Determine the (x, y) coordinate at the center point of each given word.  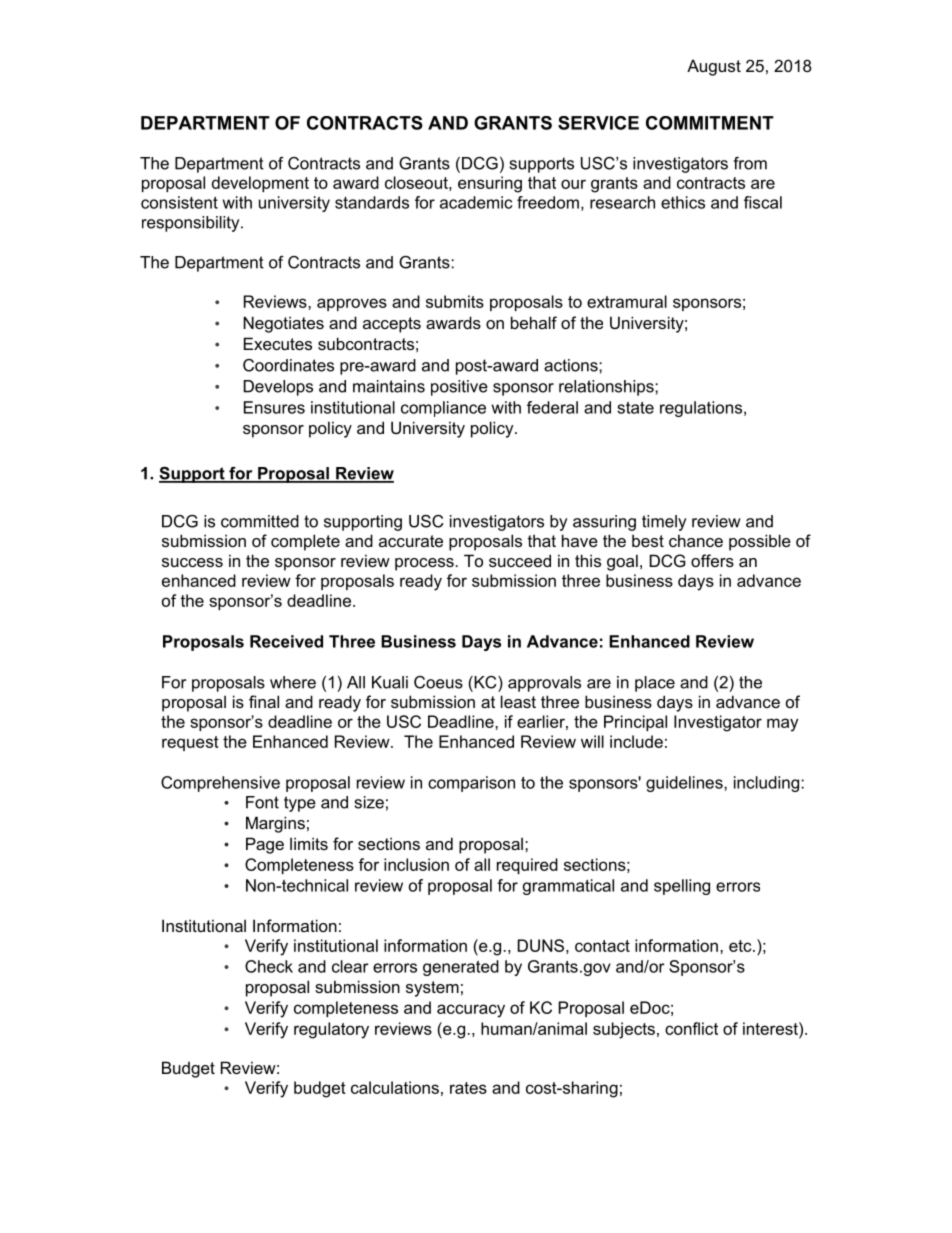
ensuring (490, 184)
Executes (278, 343)
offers (712, 560)
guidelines (685, 784)
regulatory (331, 1030)
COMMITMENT (710, 123)
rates (468, 1088)
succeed (520, 560)
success (192, 562)
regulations (702, 409)
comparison (471, 784)
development (260, 184)
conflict (691, 1028)
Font (262, 802)
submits (455, 301)
